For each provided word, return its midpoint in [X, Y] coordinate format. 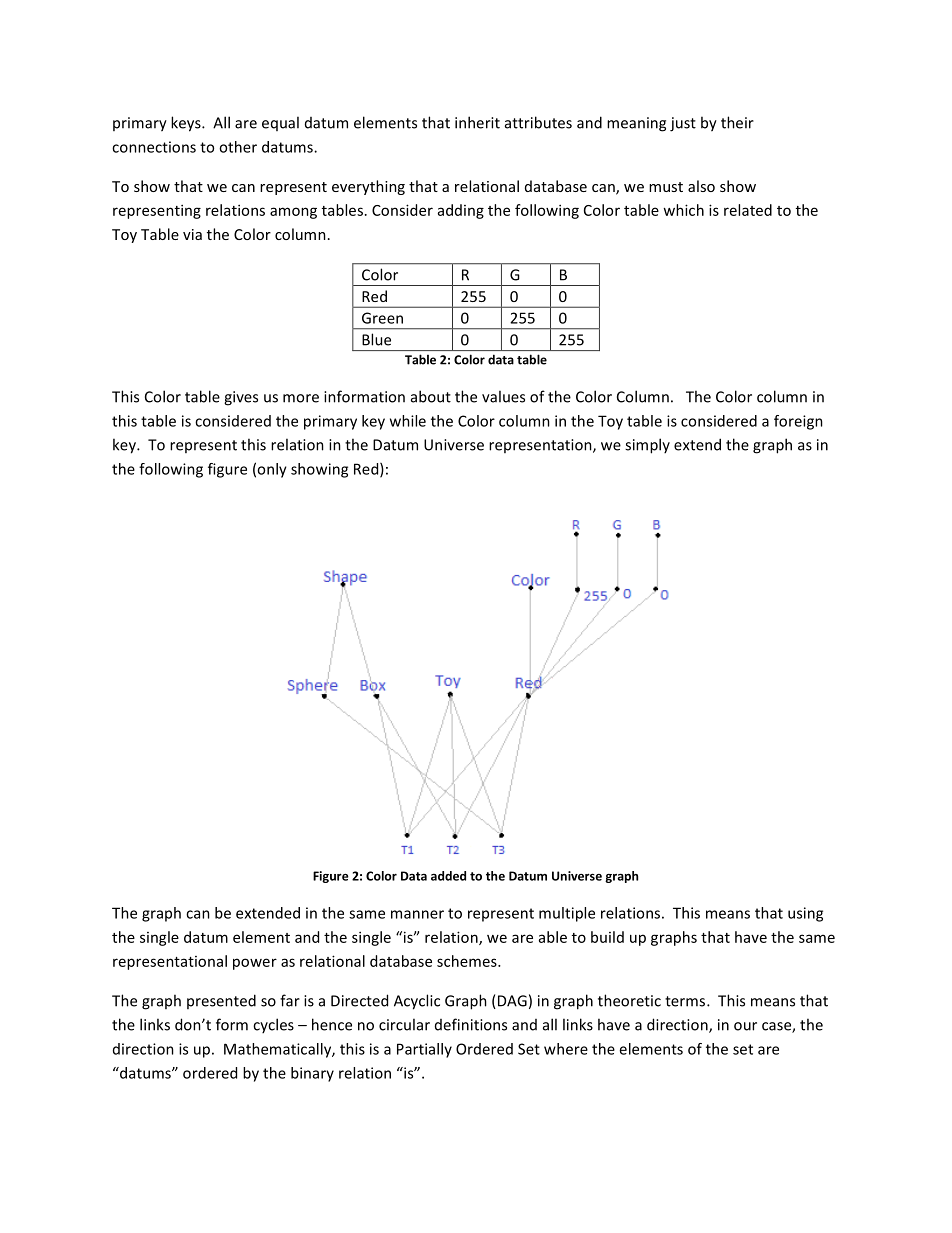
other [238, 147]
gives [241, 398]
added [448, 876]
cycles [273, 1025]
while [408, 421]
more [301, 398]
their [737, 122]
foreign [798, 422]
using [805, 914]
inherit [477, 122]
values [503, 396]
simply [647, 446]
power [255, 964]
